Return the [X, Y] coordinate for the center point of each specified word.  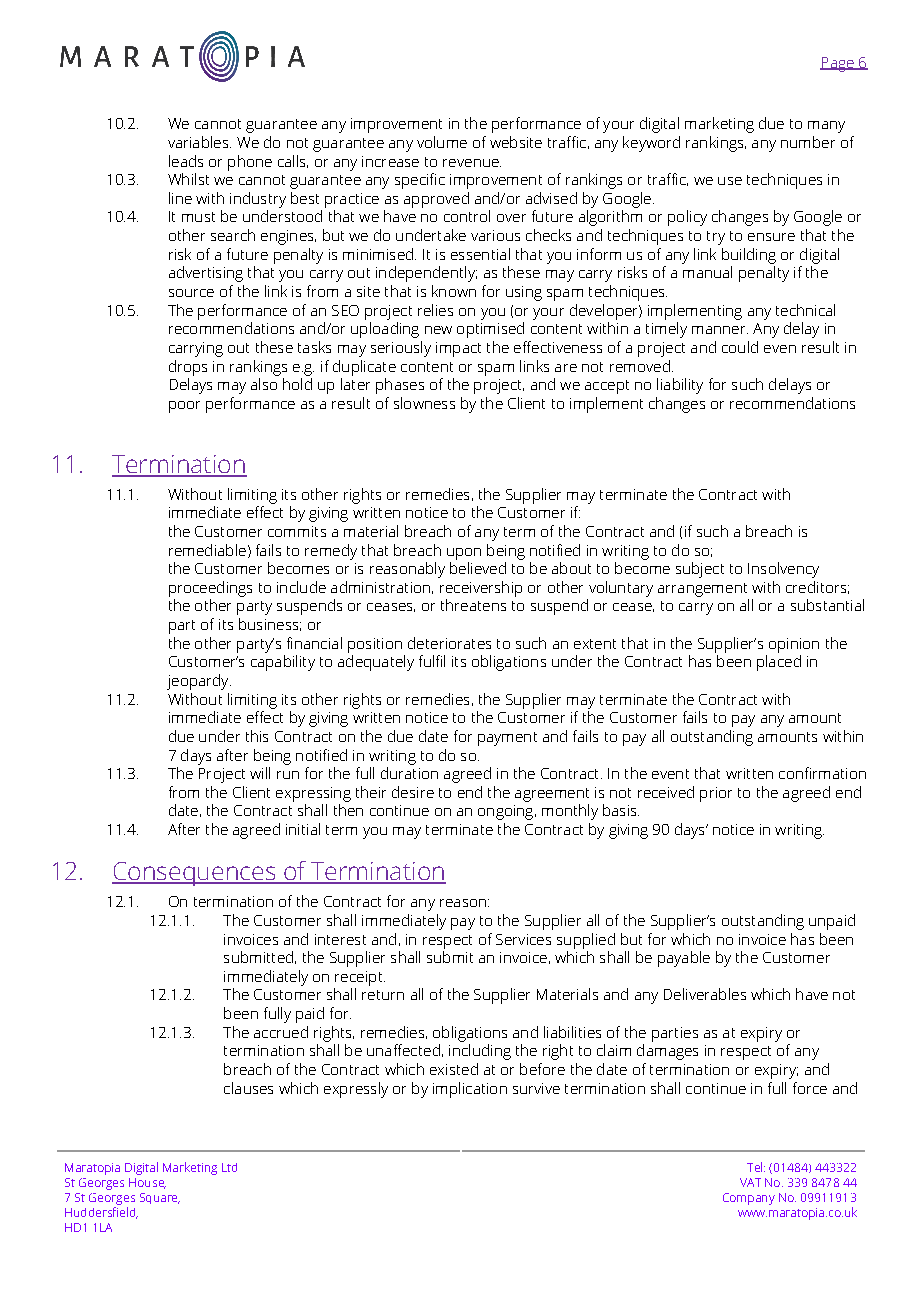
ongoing [507, 812]
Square [160, 1198]
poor [184, 407]
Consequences [194, 874]
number [808, 142]
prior [716, 794]
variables [199, 142]
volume [442, 142]
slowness [424, 403]
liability [680, 386]
